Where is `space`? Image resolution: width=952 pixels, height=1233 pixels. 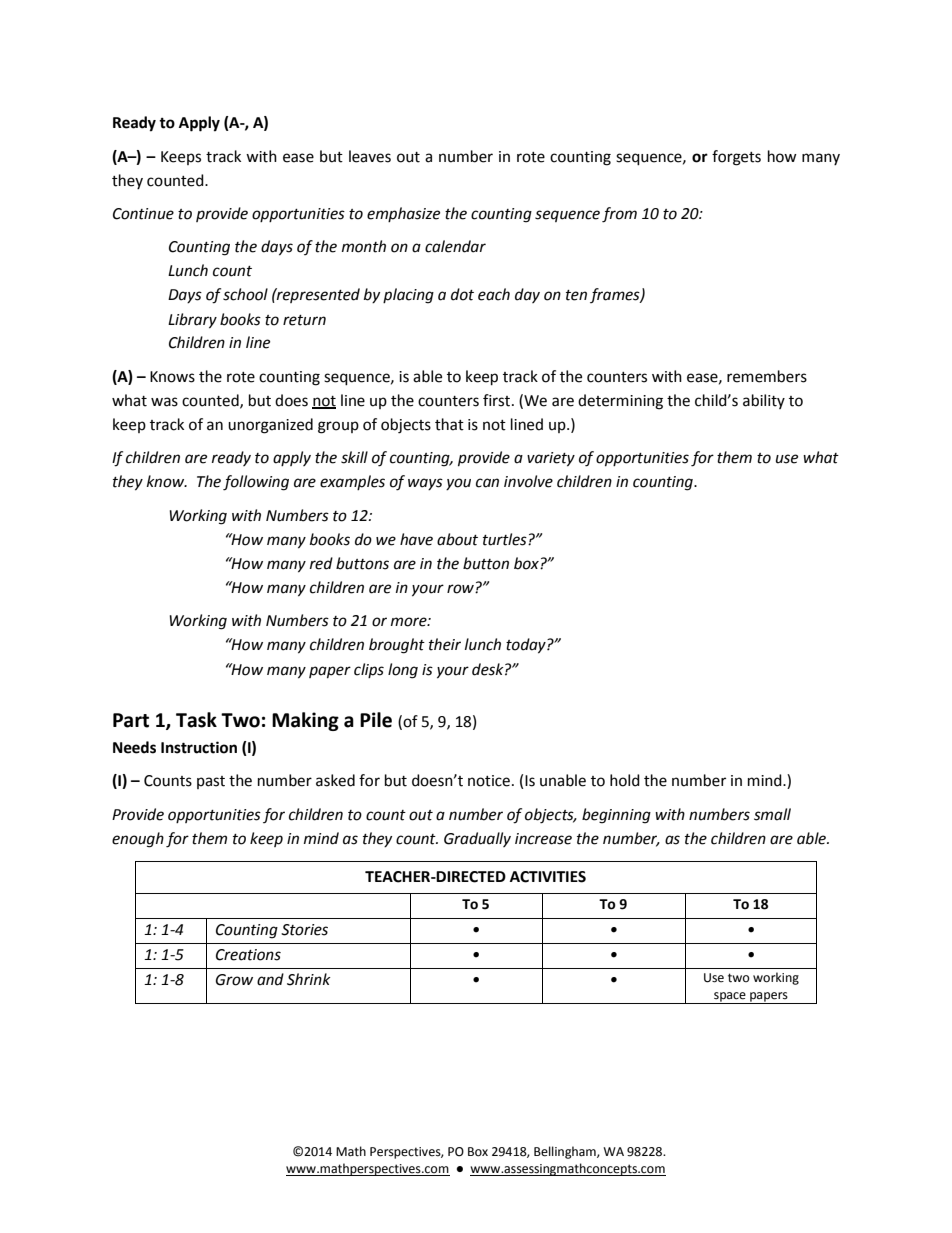
space is located at coordinates (730, 998).
